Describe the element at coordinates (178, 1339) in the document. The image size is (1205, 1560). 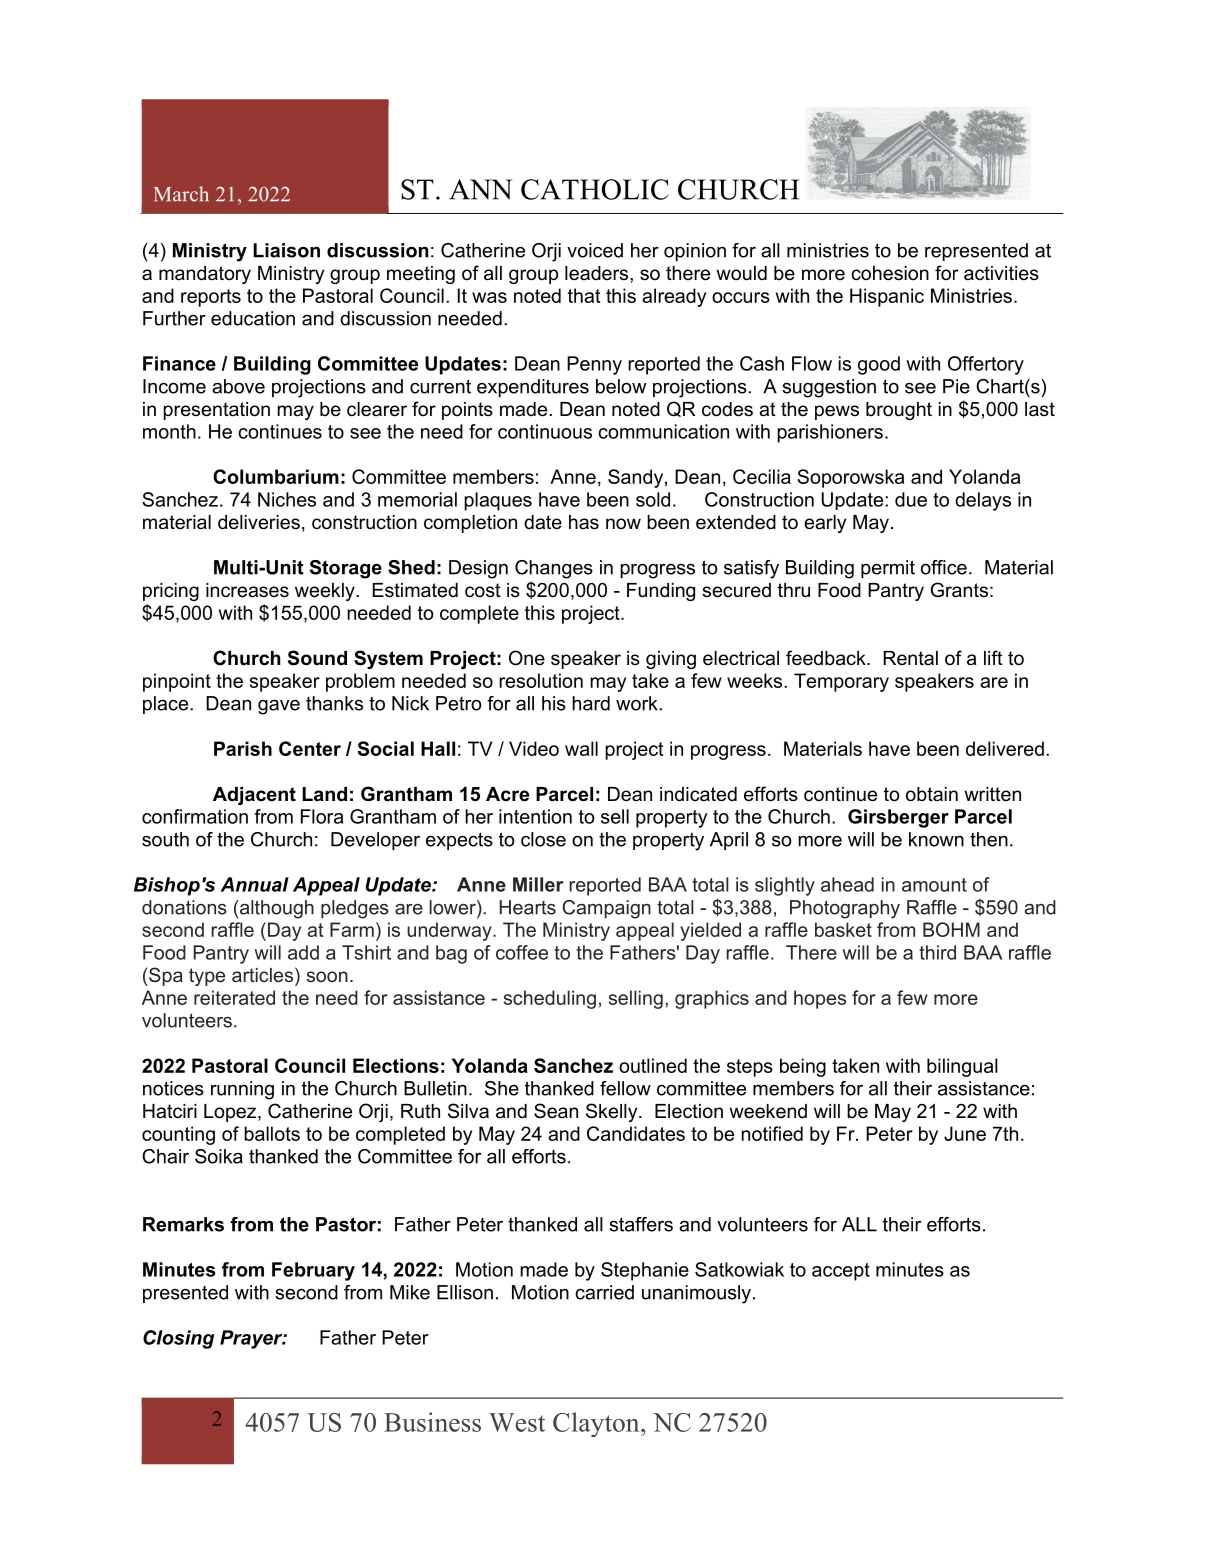
I see `Closing` at that location.
